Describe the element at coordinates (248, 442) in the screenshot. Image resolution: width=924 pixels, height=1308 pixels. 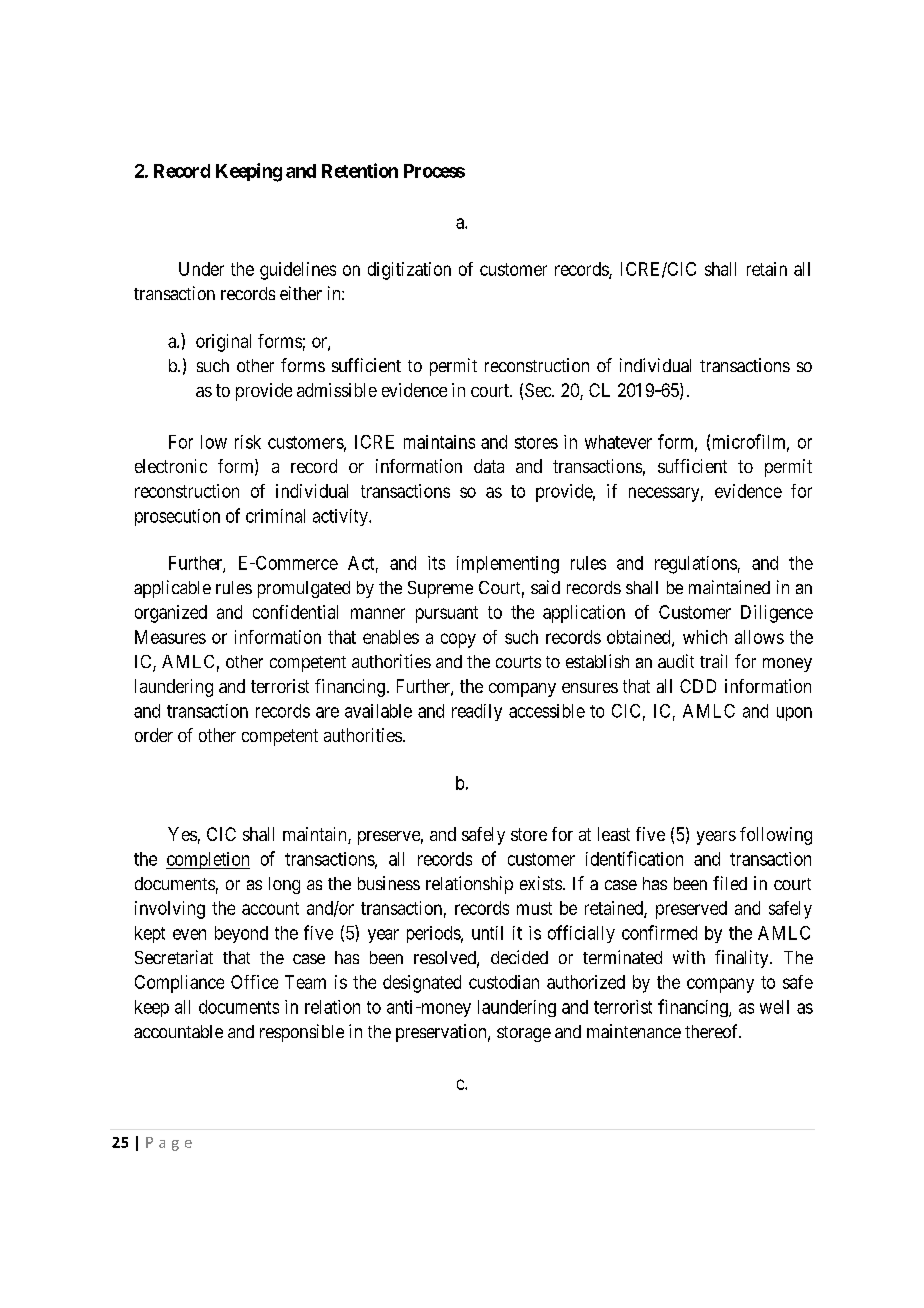
I see `risk` at that location.
